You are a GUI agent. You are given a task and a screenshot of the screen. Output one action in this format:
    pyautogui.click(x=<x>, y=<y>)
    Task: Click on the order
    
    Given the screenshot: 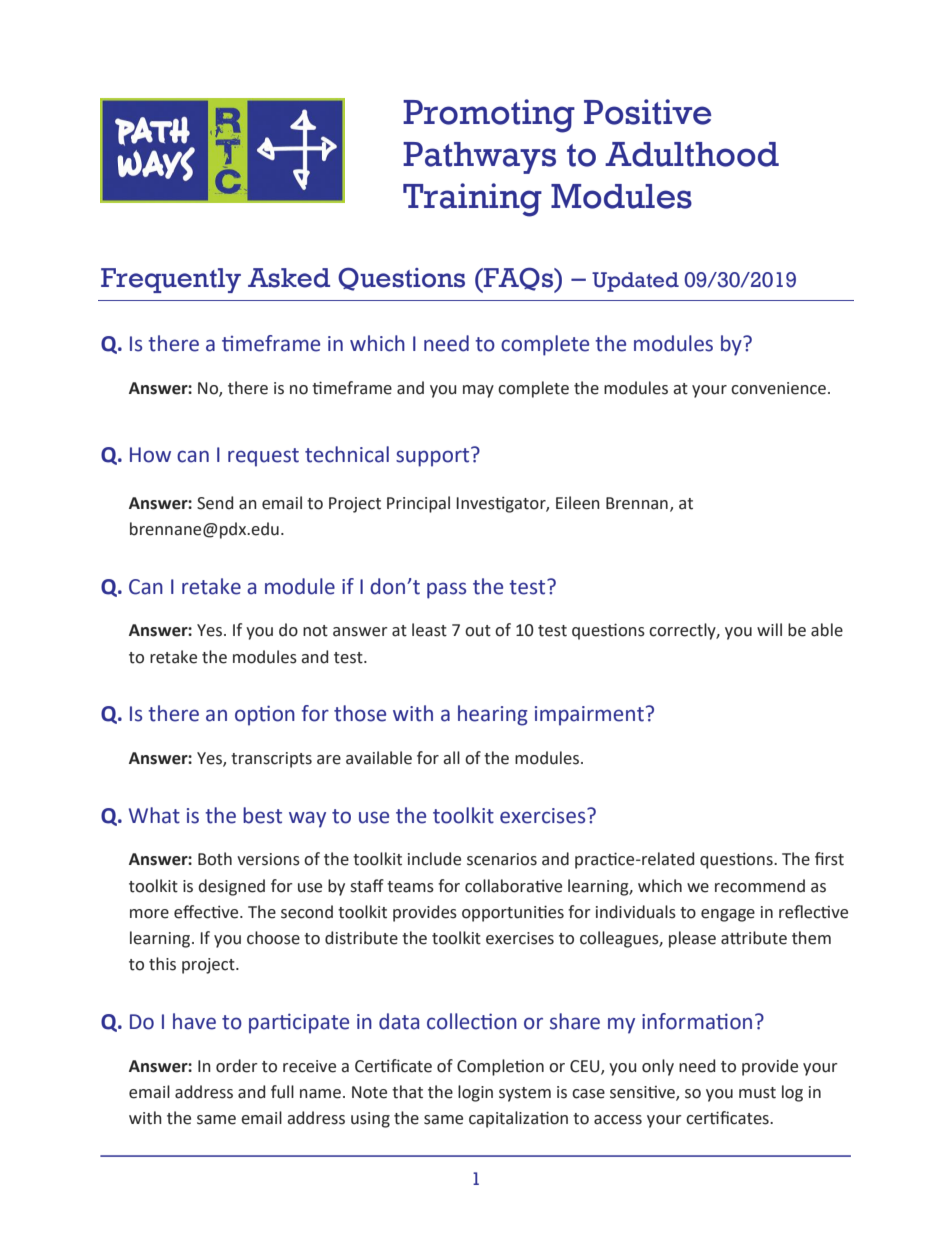 What is the action you would take?
    pyautogui.click(x=237, y=1066)
